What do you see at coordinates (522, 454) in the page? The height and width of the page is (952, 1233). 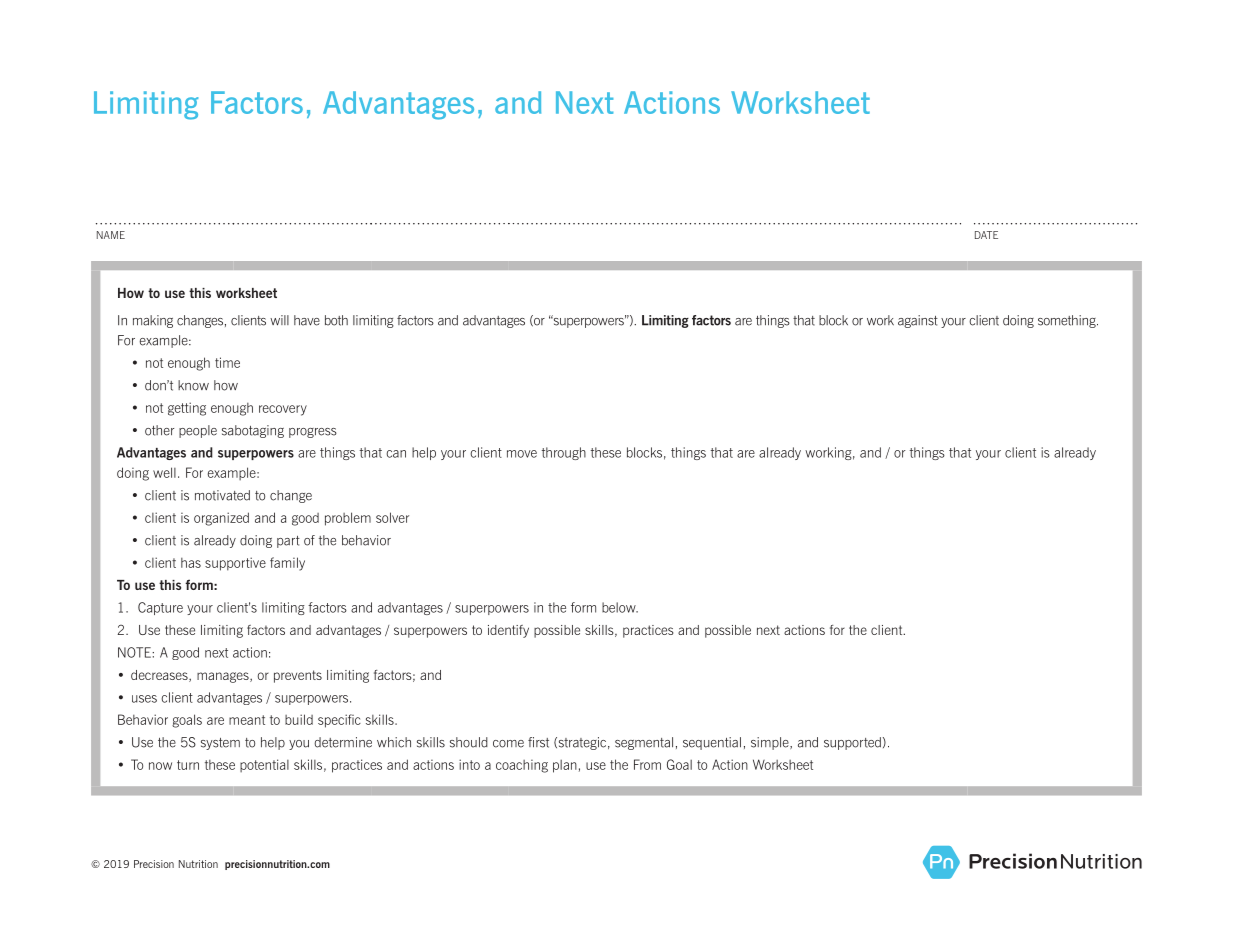 I see `move` at bounding box center [522, 454].
